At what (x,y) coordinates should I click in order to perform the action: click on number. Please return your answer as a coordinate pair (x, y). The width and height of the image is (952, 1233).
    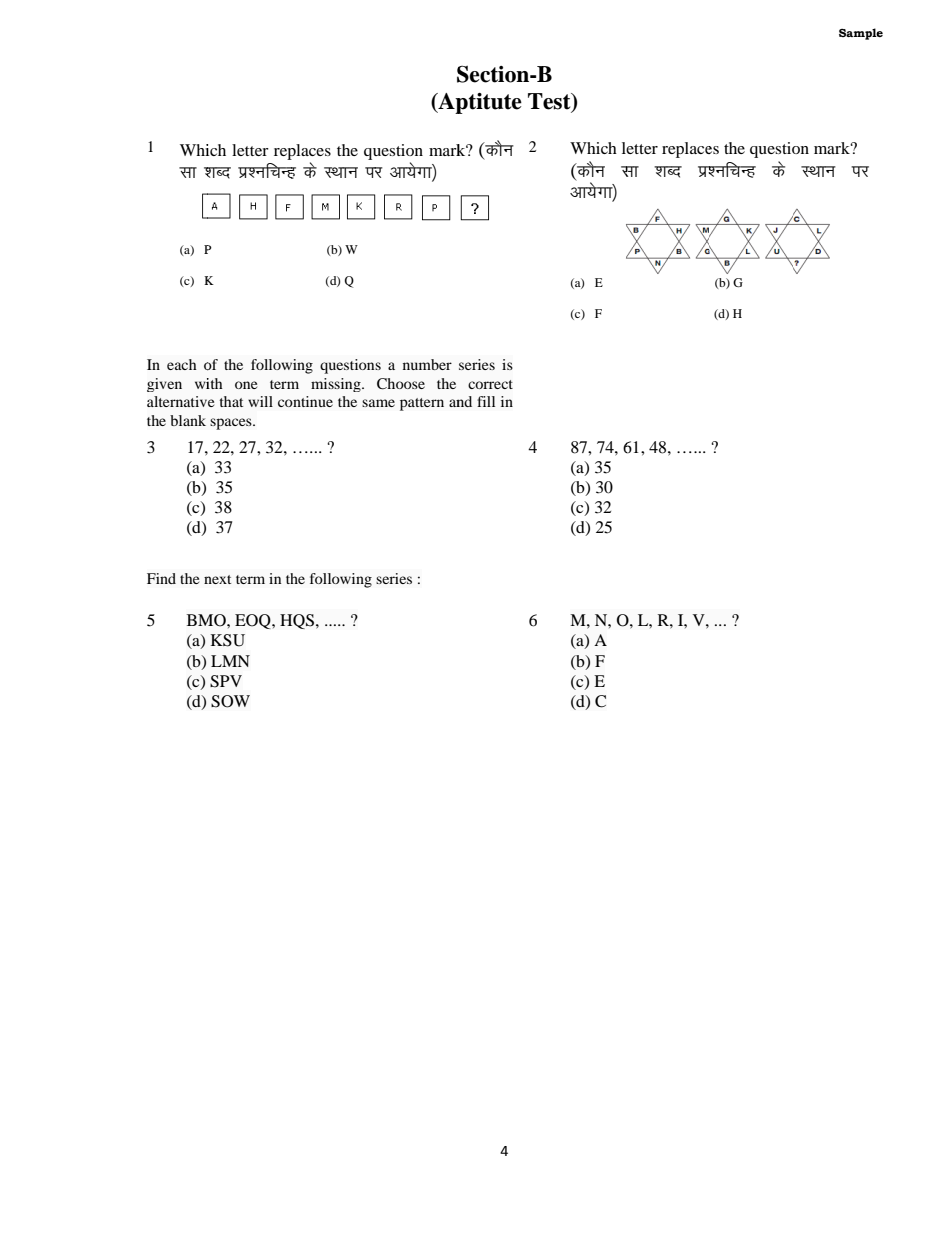
    Looking at the image, I should click on (427, 364).
